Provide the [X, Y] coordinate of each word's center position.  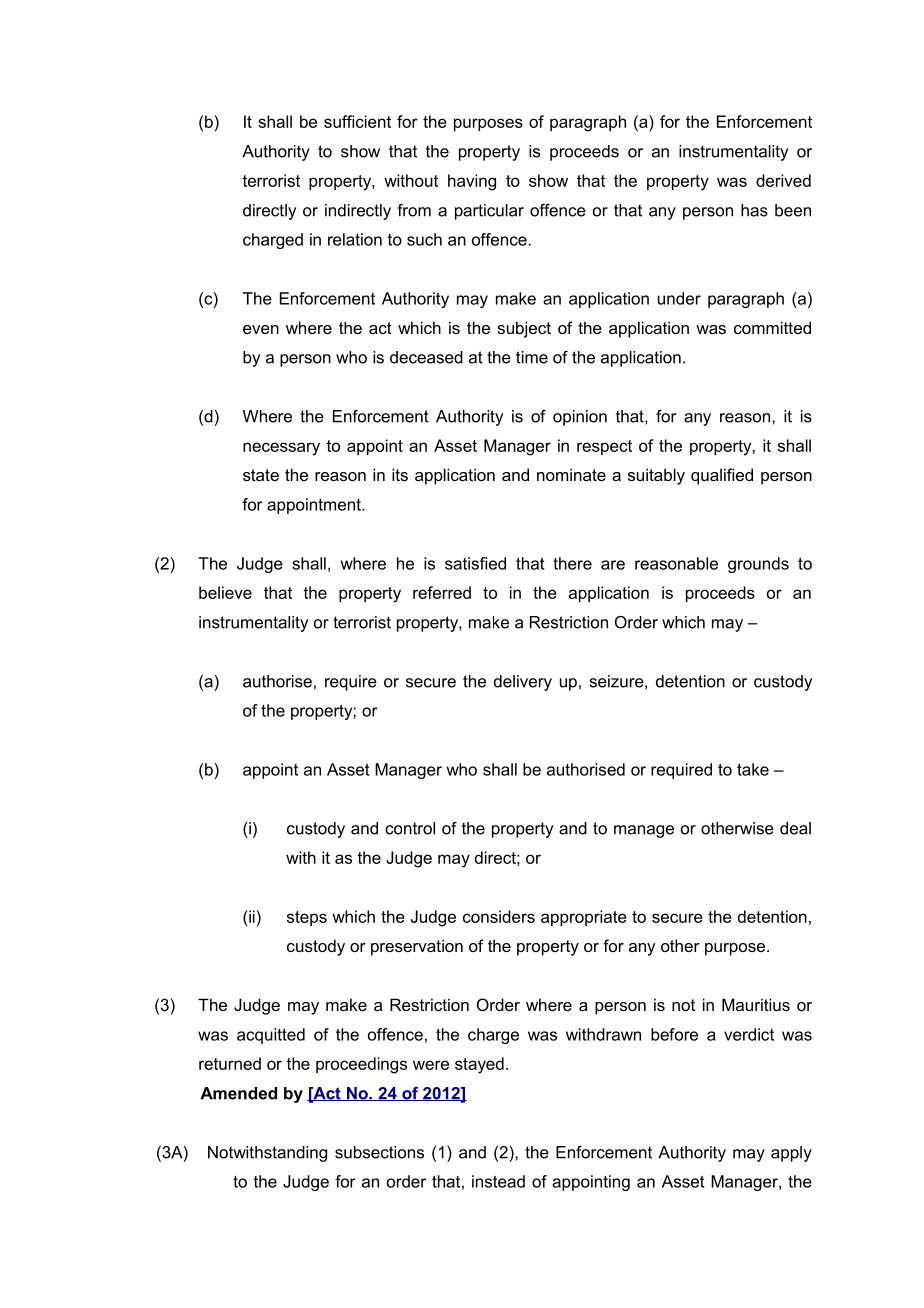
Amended [238, 1093]
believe [225, 592]
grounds [758, 565]
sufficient [357, 121]
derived [783, 180]
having [472, 182]
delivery [523, 683]
